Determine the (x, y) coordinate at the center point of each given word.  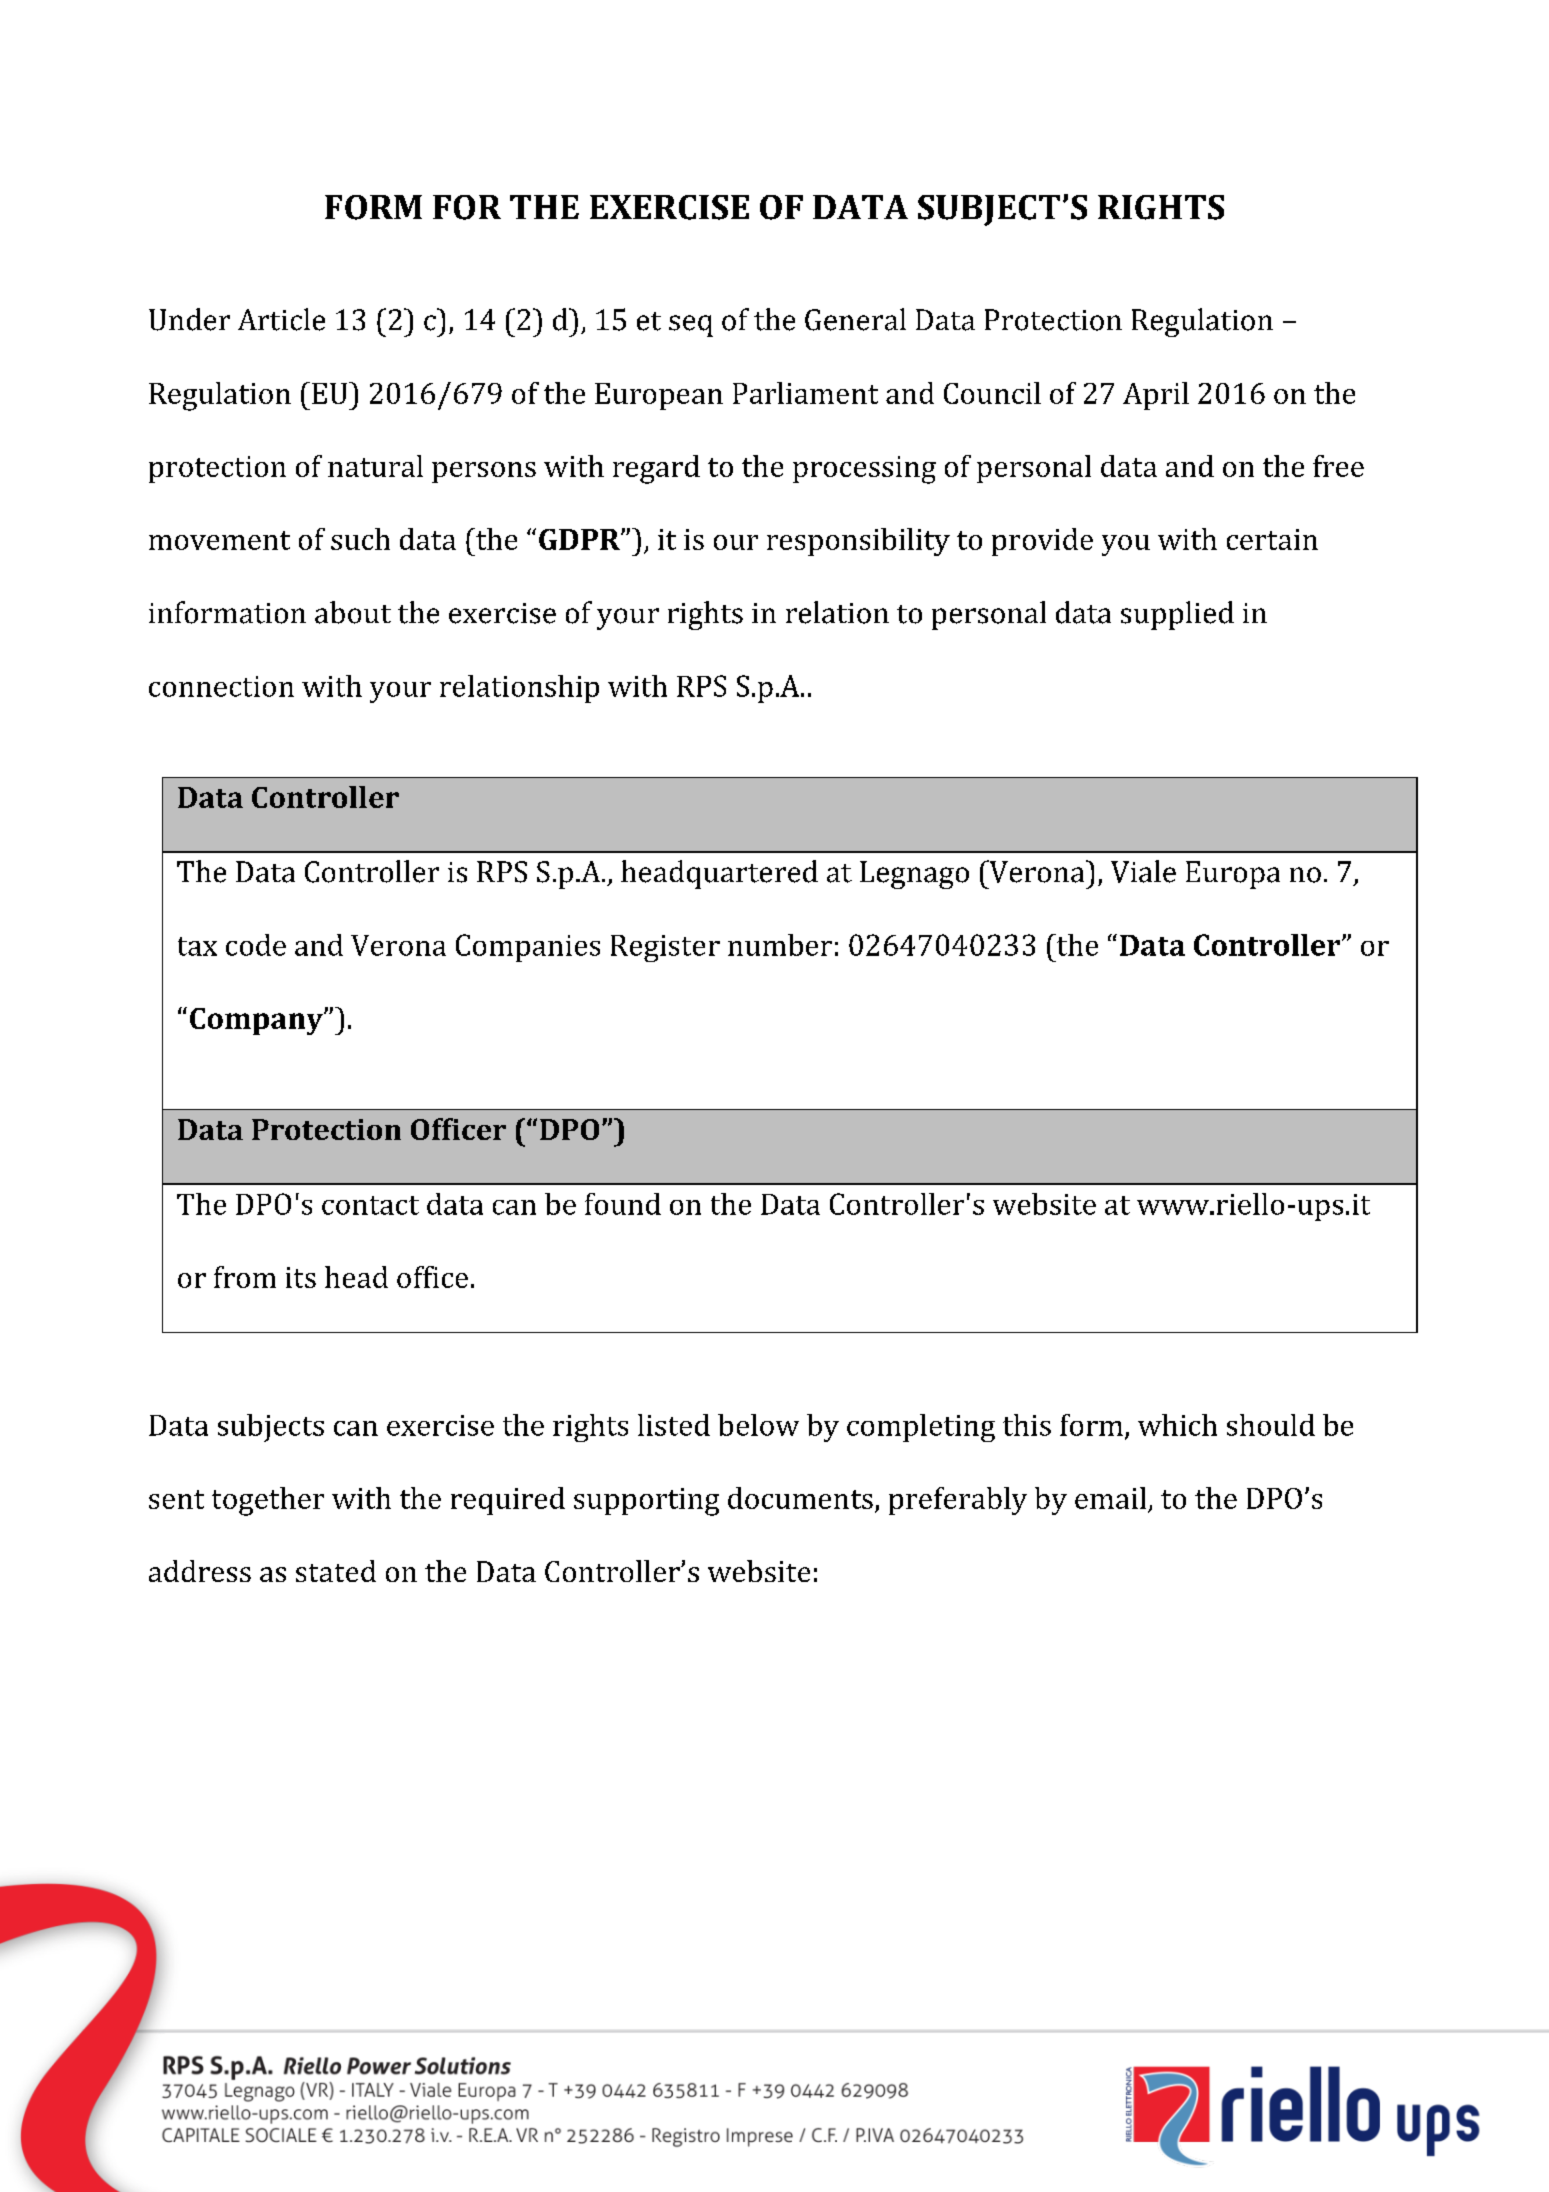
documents (800, 1498)
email (1110, 1498)
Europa (1233, 875)
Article (281, 319)
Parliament (805, 393)
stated (336, 1571)
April (1156, 396)
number (780, 945)
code (256, 945)
